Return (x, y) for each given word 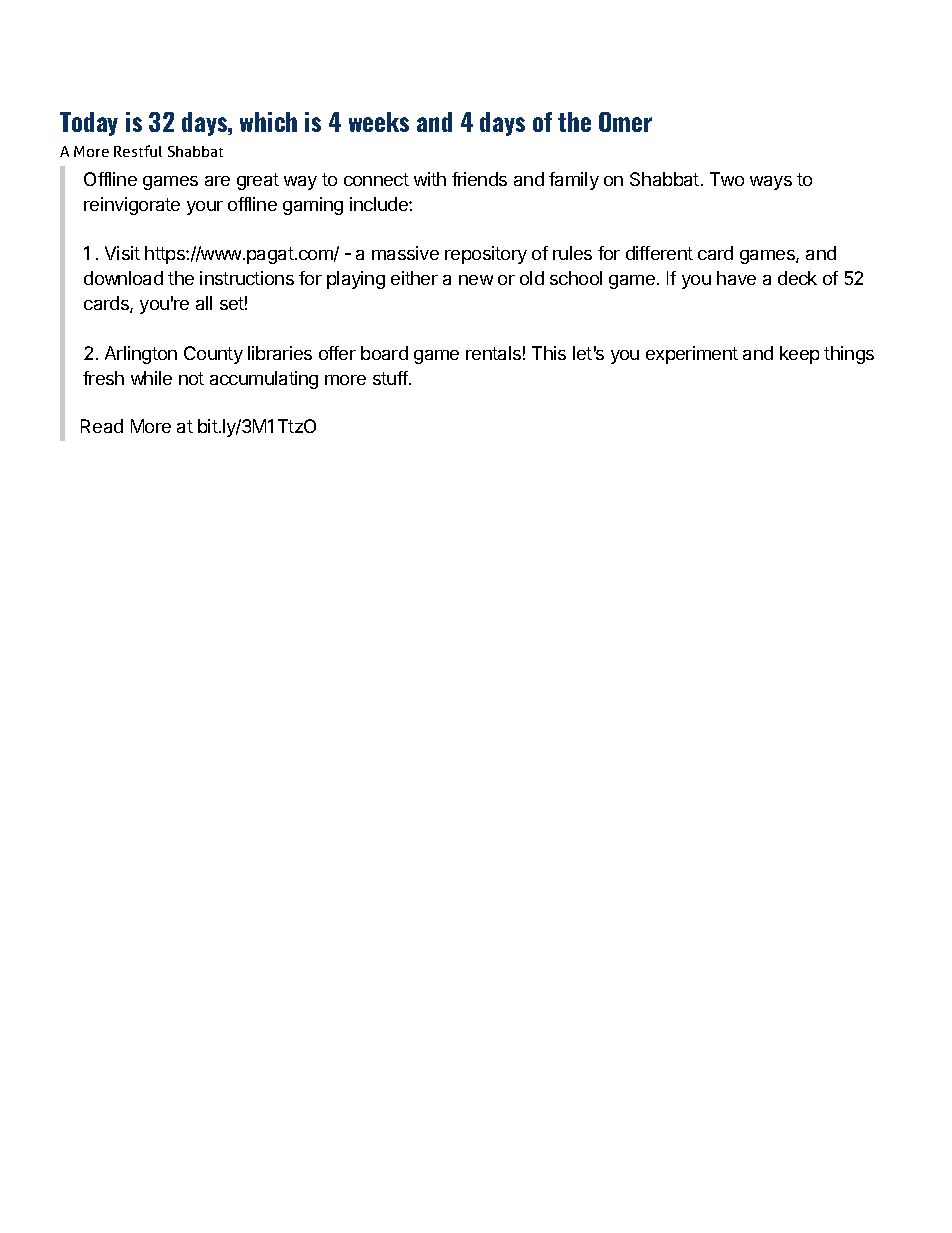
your (205, 208)
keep (799, 355)
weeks (379, 122)
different (659, 253)
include (380, 204)
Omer (625, 122)
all (204, 303)
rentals (493, 353)
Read (102, 426)
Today (89, 124)
